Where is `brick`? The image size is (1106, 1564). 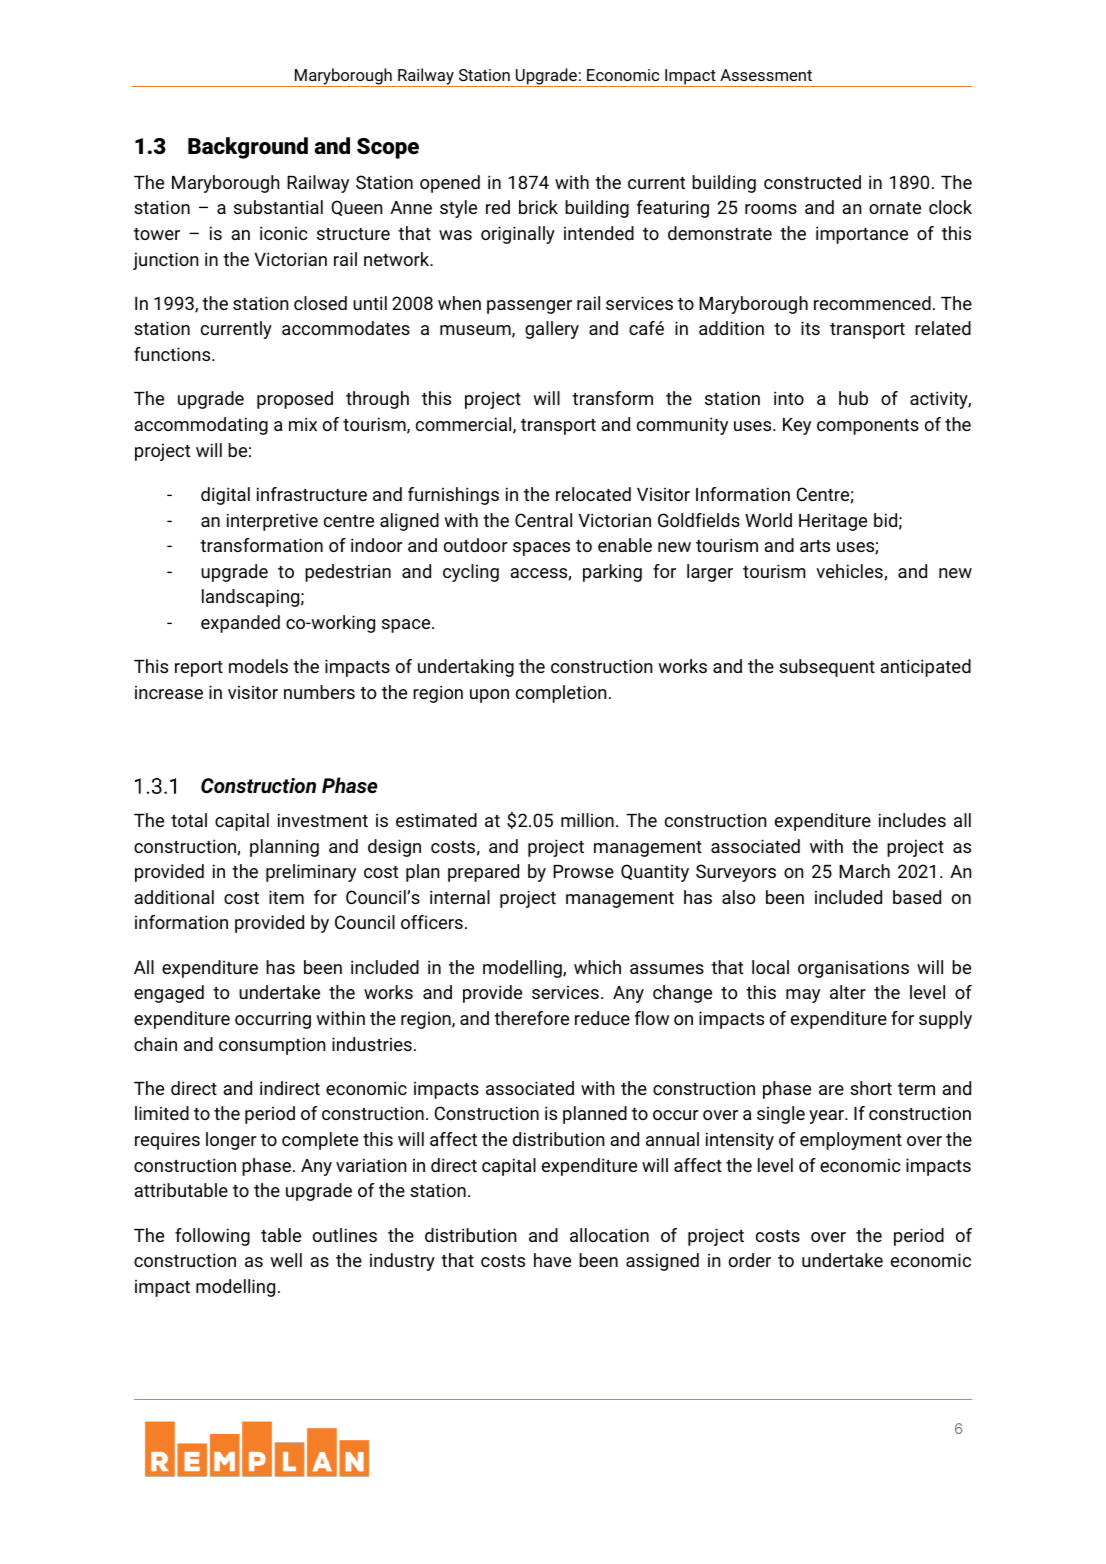
brick is located at coordinates (538, 207).
